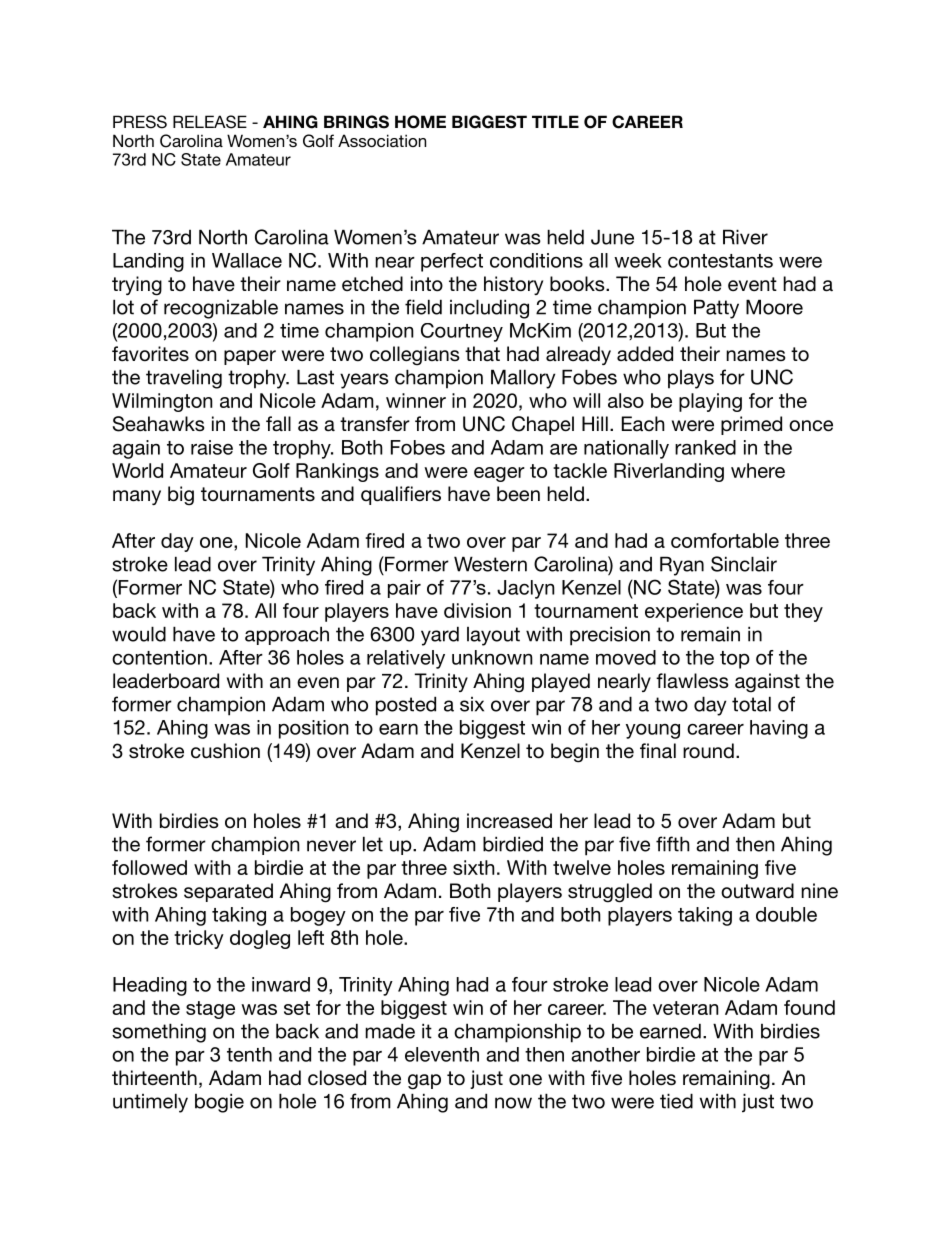 The height and width of the screenshot is (1233, 952). I want to click on division, so click(477, 610).
